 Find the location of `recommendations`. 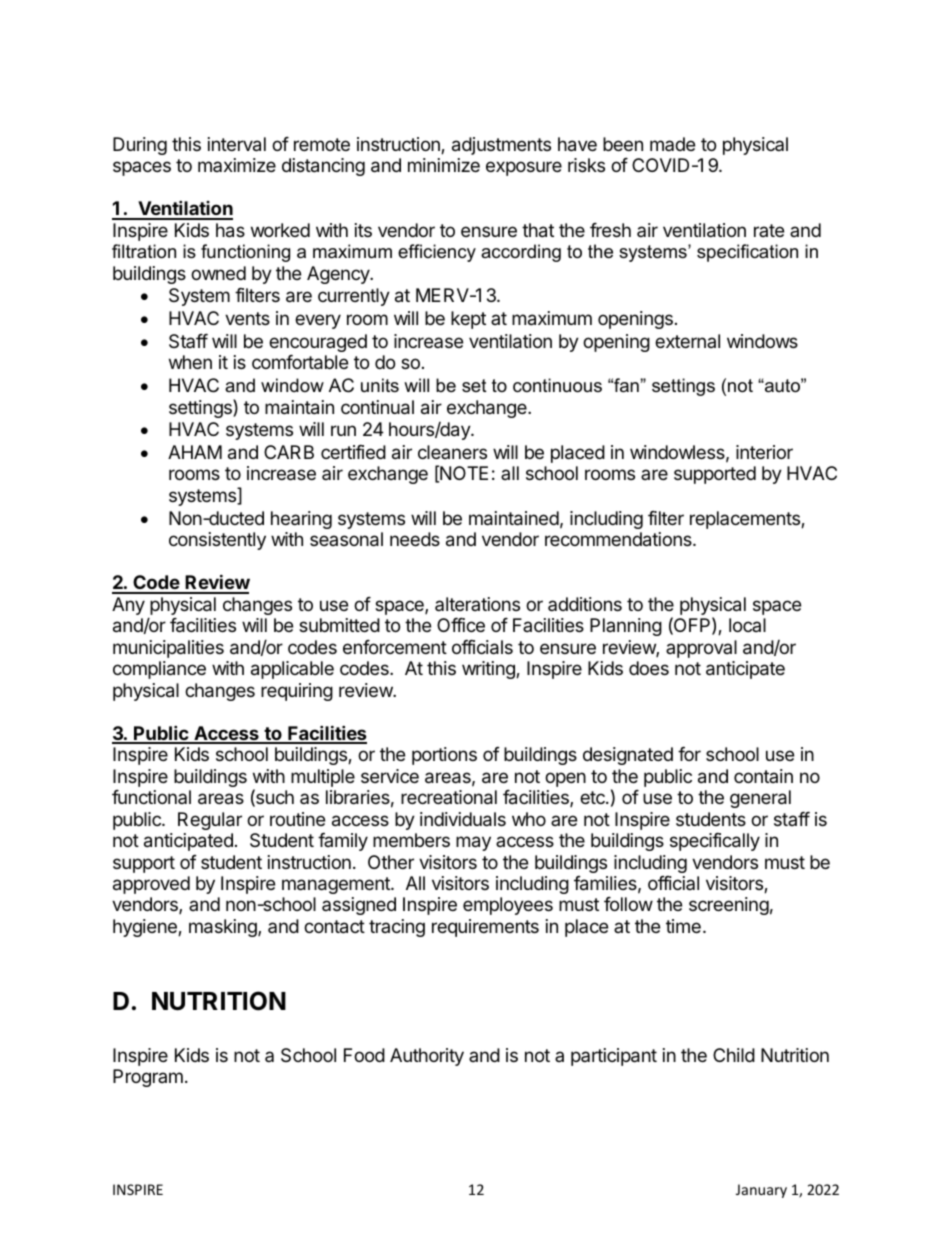

recommendations is located at coordinates (619, 539).
